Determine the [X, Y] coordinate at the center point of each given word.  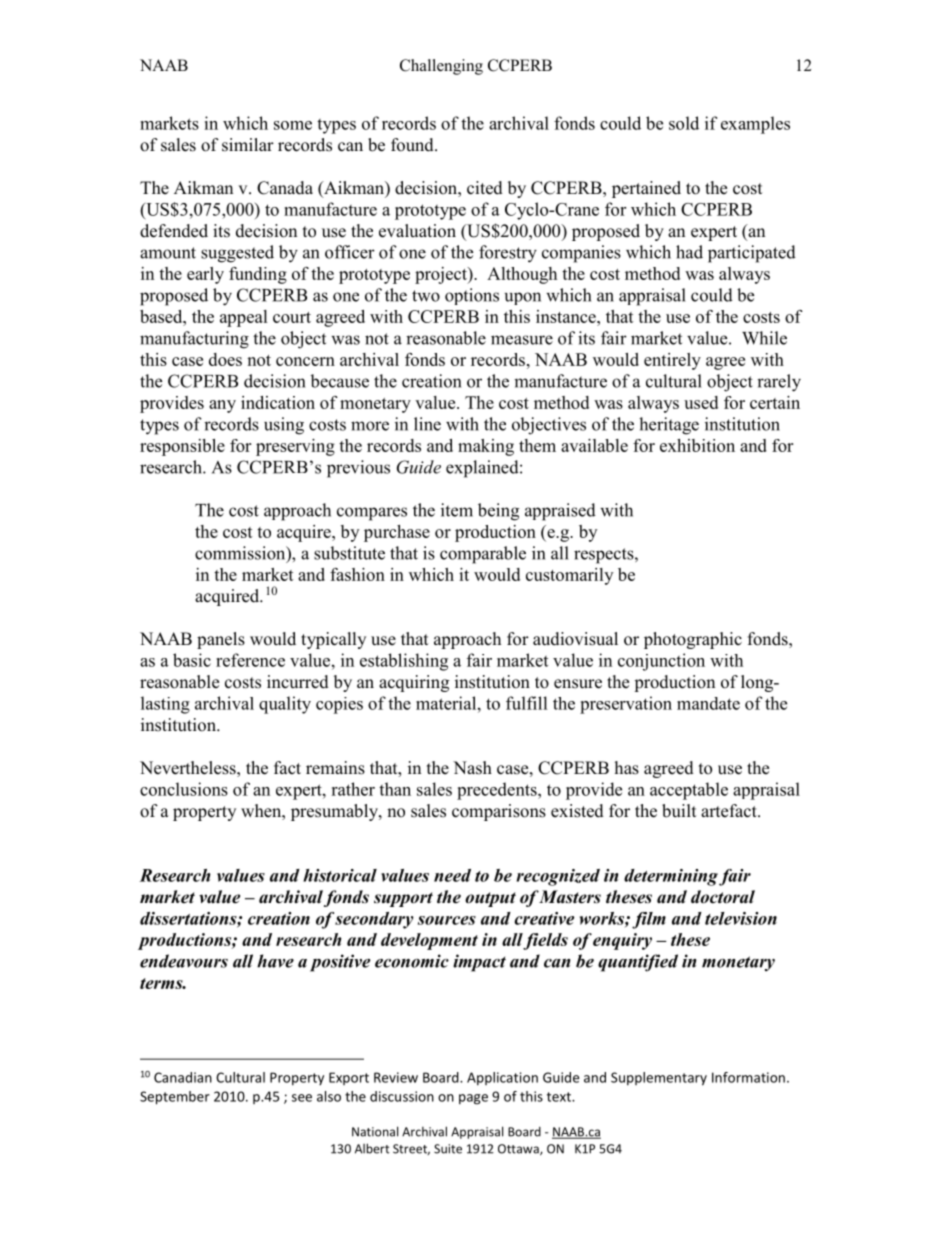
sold [684, 123]
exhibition [697, 445]
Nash [472, 768]
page [473, 1099]
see [302, 1098]
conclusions [184, 789]
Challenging [441, 67]
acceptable [689, 791]
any [222, 406]
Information [748, 1077]
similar [248, 145]
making [486, 447]
